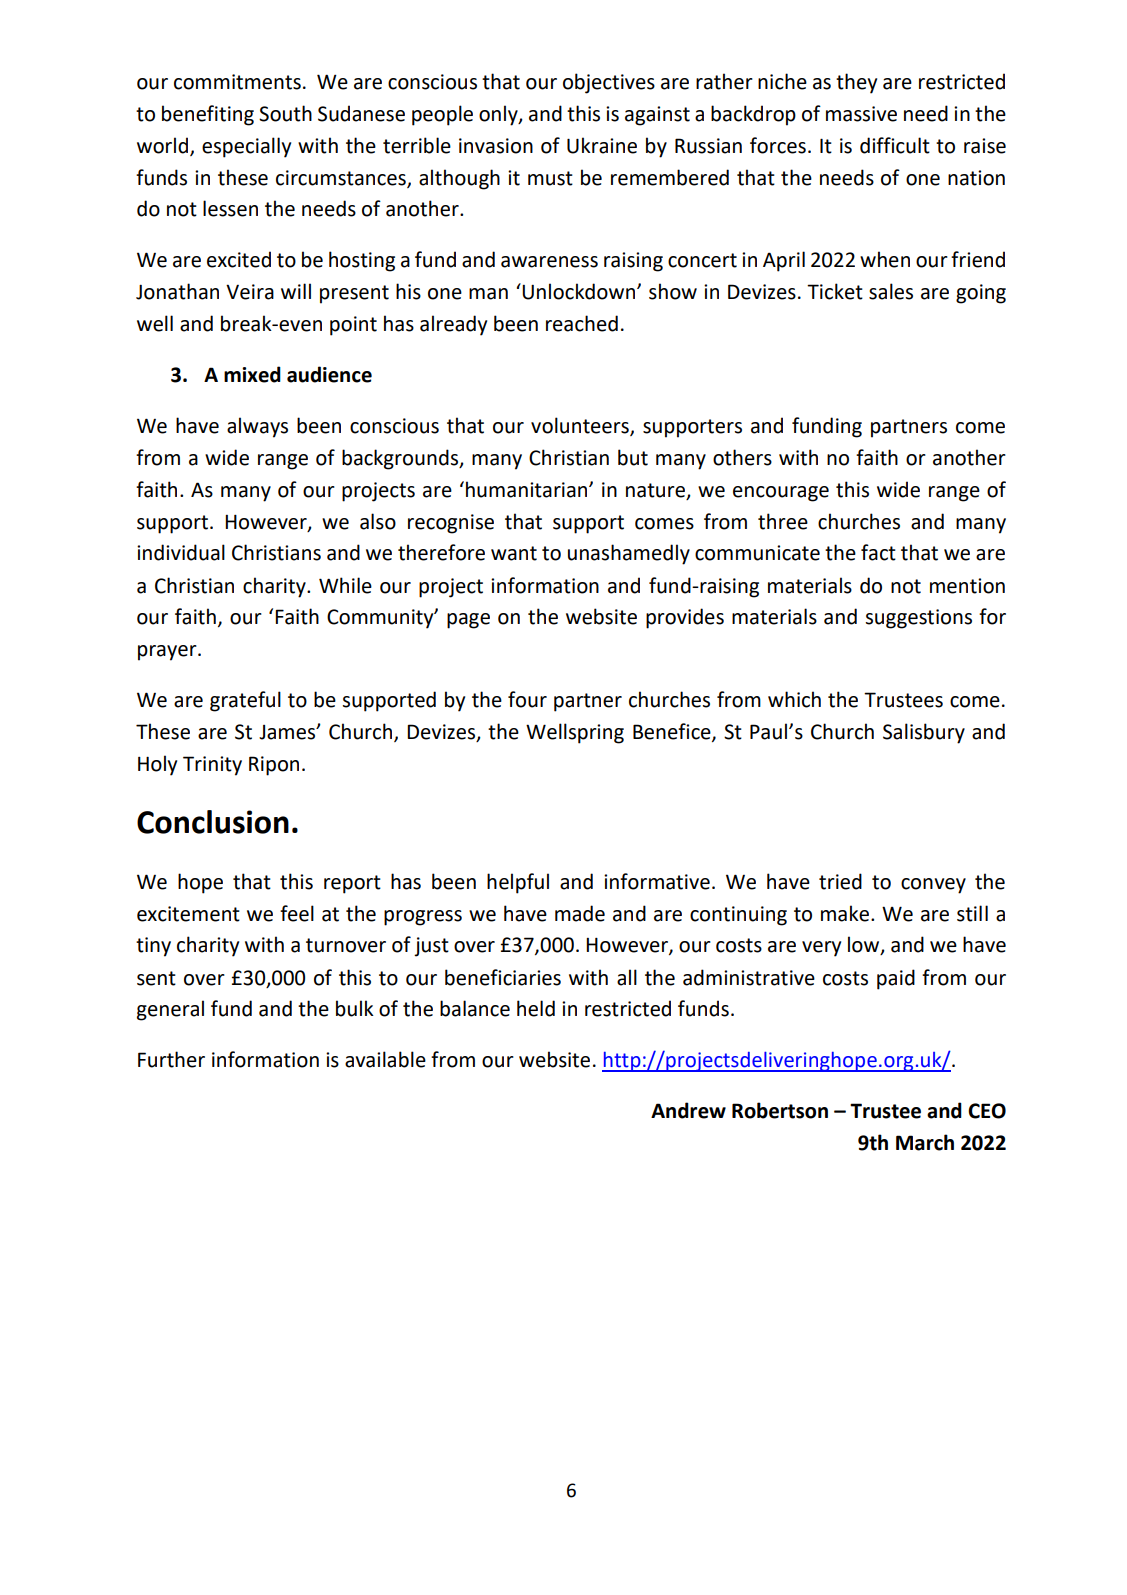 This page has width=1127, height=1595. Describe the element at coordinates (861, 114) in the page. I see `massive` at that location.
